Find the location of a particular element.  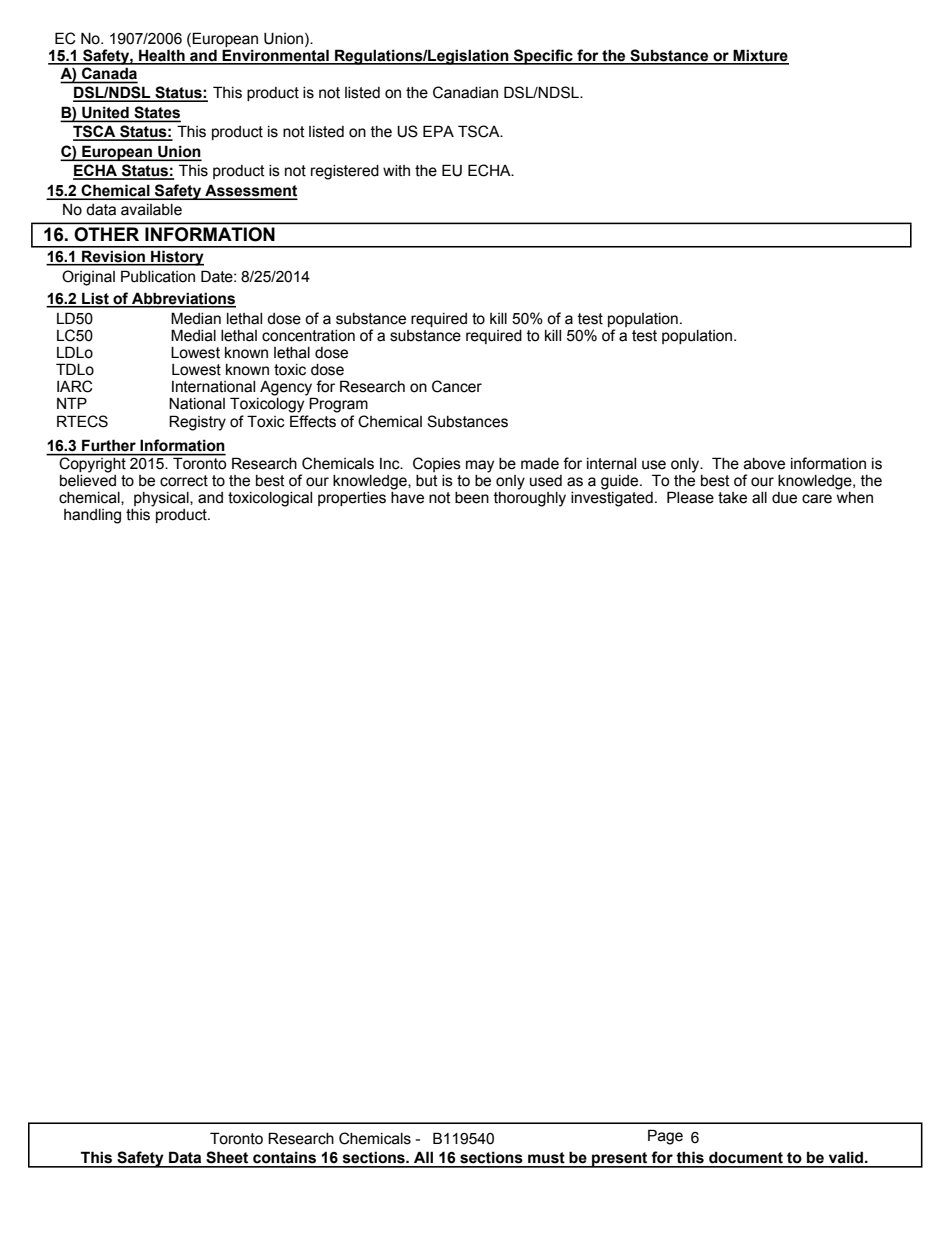

Specific is located at coordinates (543, 57).
